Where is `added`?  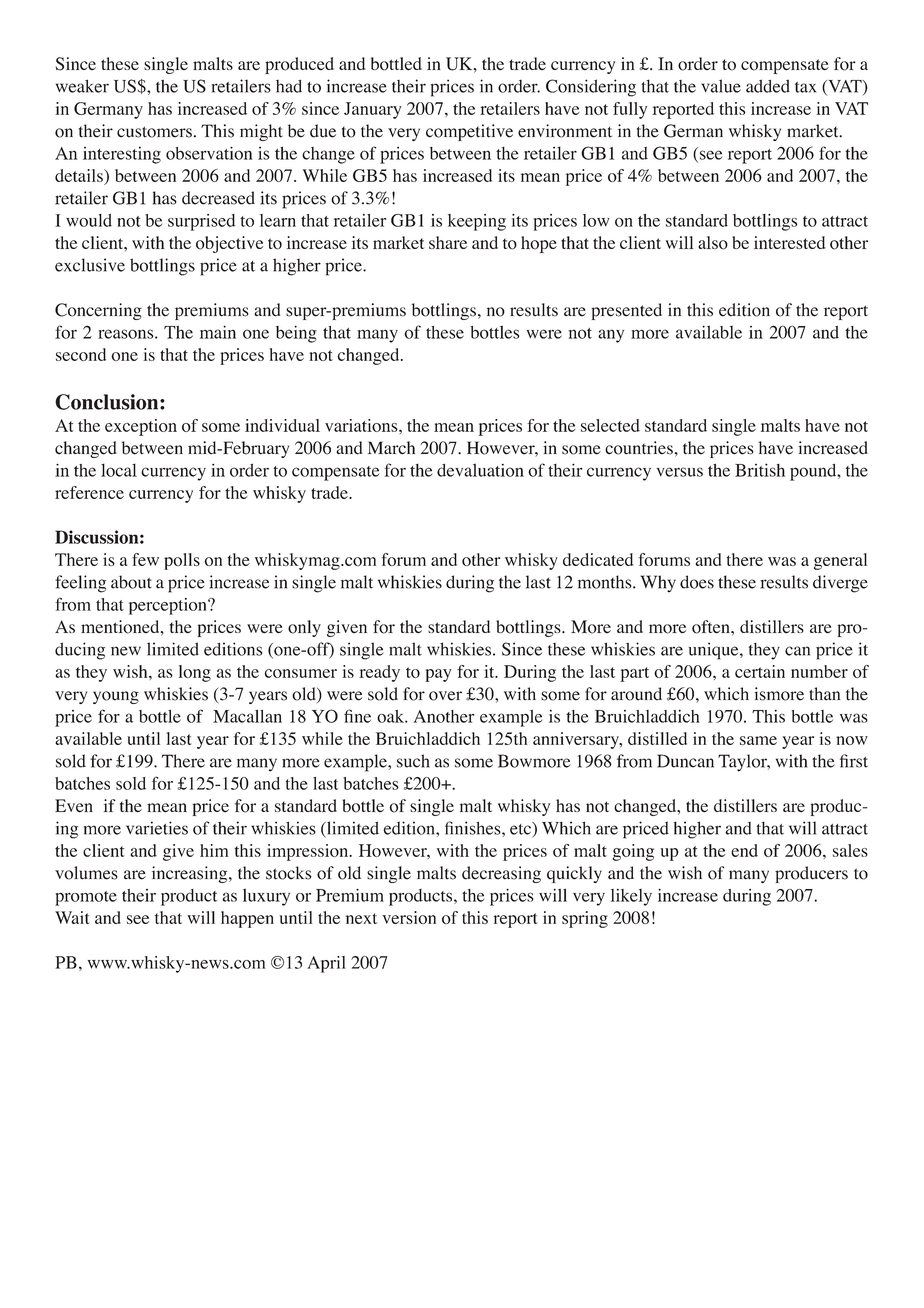 added is located at coordinates (768, 86).
